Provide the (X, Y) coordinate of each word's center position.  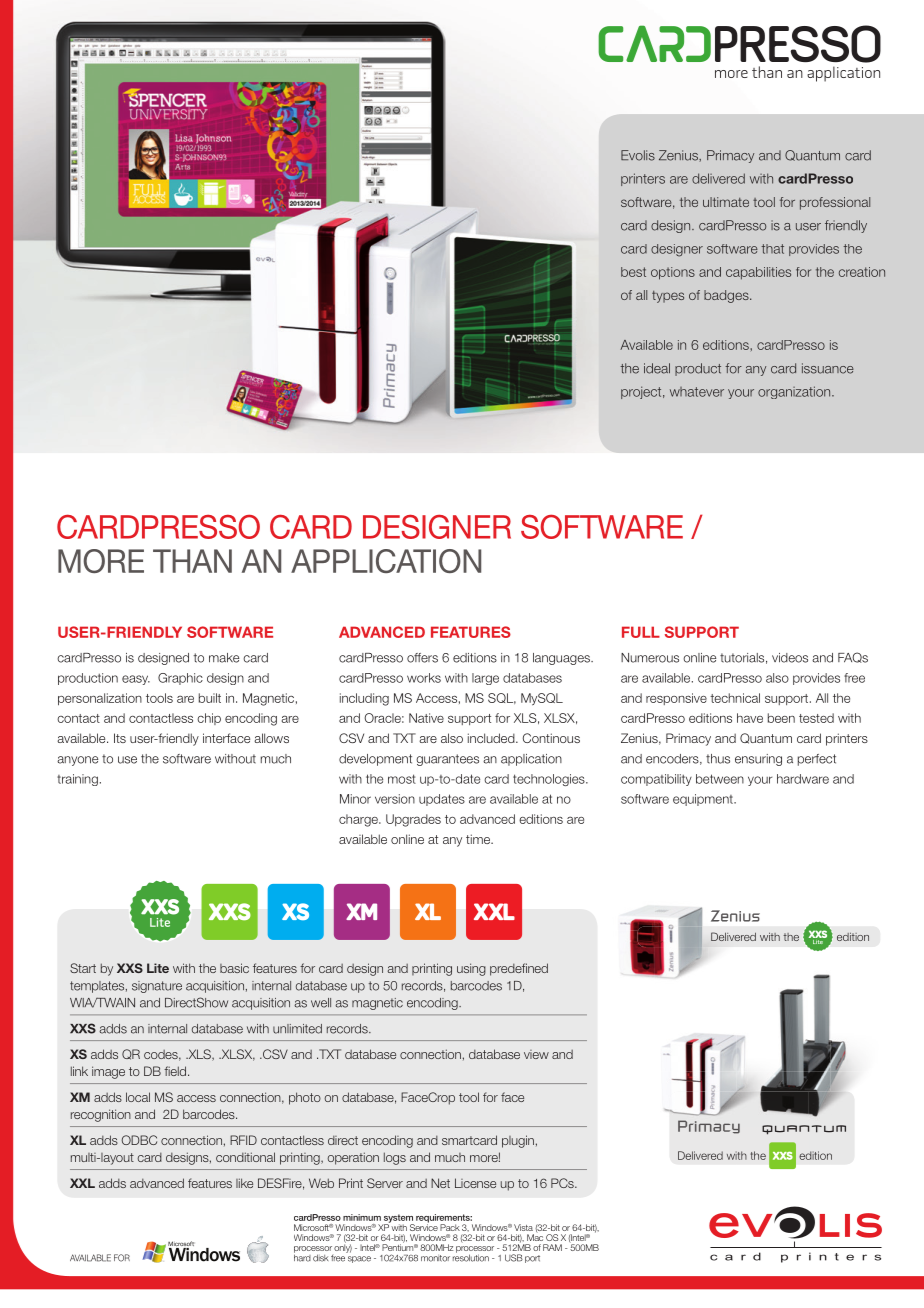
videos (790, 658)
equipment (704, 800)
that (772, 249)
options (673, 273)
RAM (552, 1247)
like (244, 1183)
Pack (450, 1227)
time (479, 839)
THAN (192, 561)
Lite (158, 968)
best (633, 272)
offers (422, 658)
